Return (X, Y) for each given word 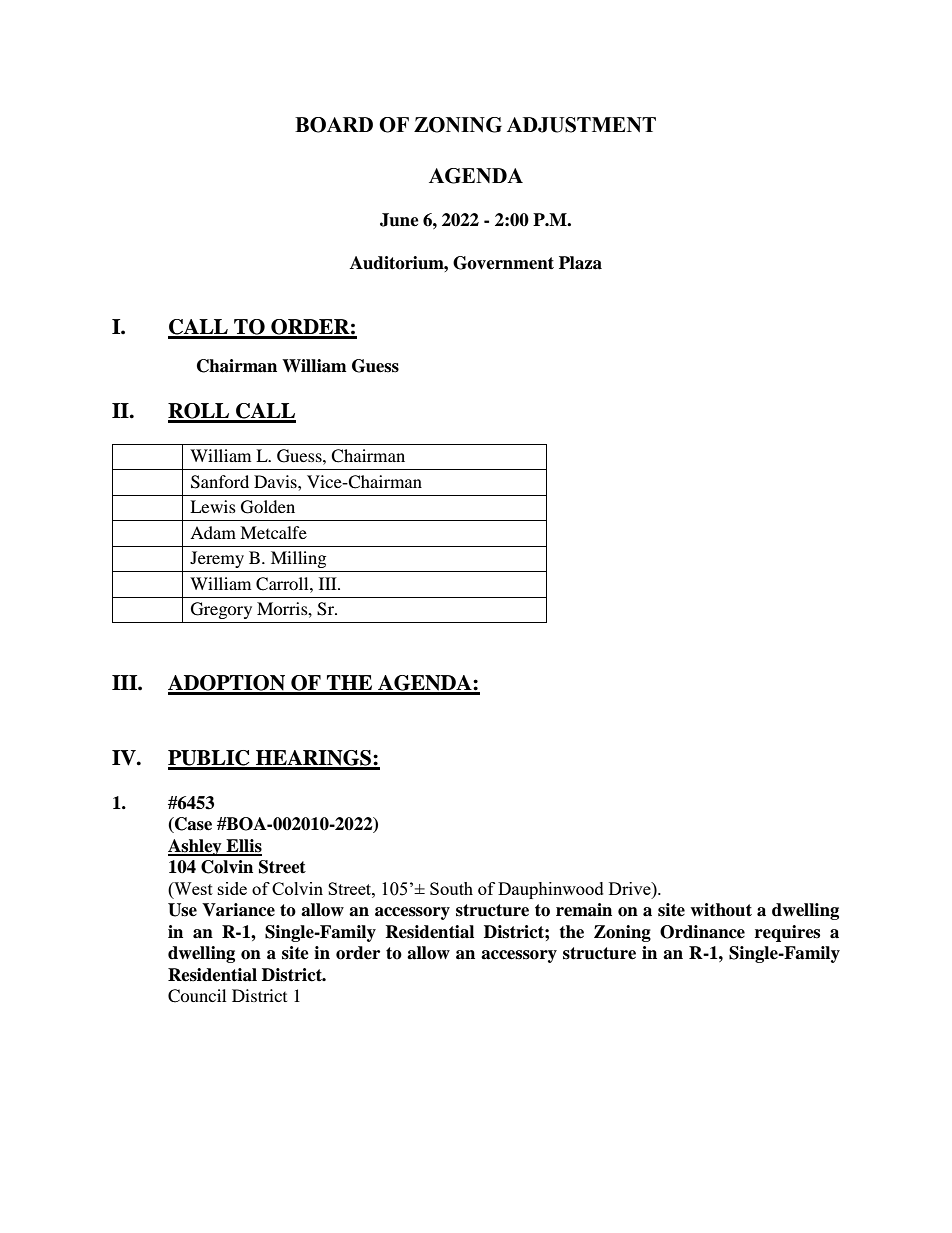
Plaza (580, 263)
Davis (276, 481)
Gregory (221, 610)
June (399, 220)
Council (197, 996)
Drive (631, 888)
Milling (298, 559)
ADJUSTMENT (581, 125)
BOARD (334, 125)
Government (503, 263)
